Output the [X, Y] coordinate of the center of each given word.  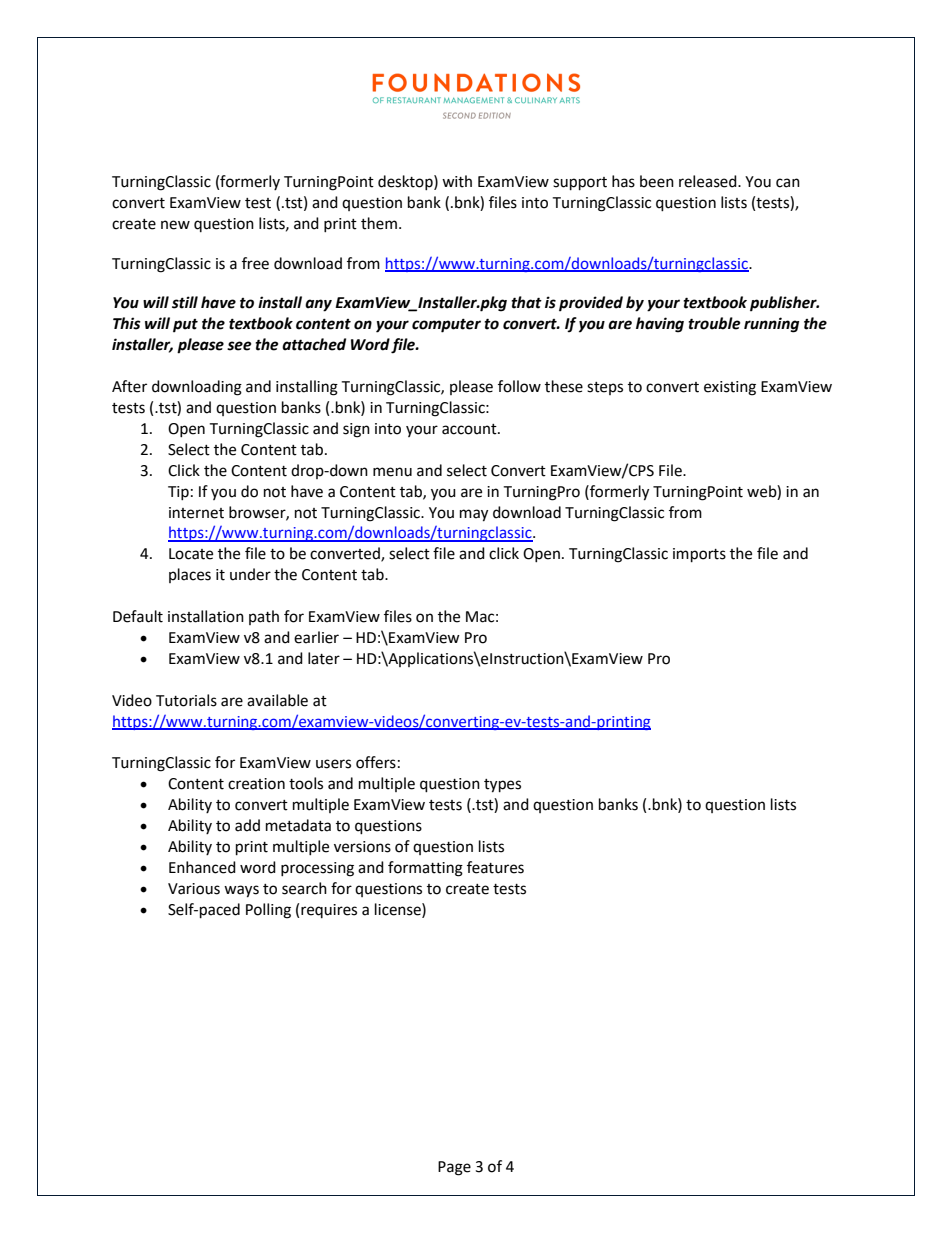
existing [730, 388]
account [470, 429]
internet [196, 513]
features [495, 867]
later [324, 658]
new [175, 225]
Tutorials [186, 700]
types [502, 786]
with [457, 181]
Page [454, 1168]
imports [699, 555]
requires [329, 911]
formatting [425, 869]
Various [194, 889]
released [709, 181]
